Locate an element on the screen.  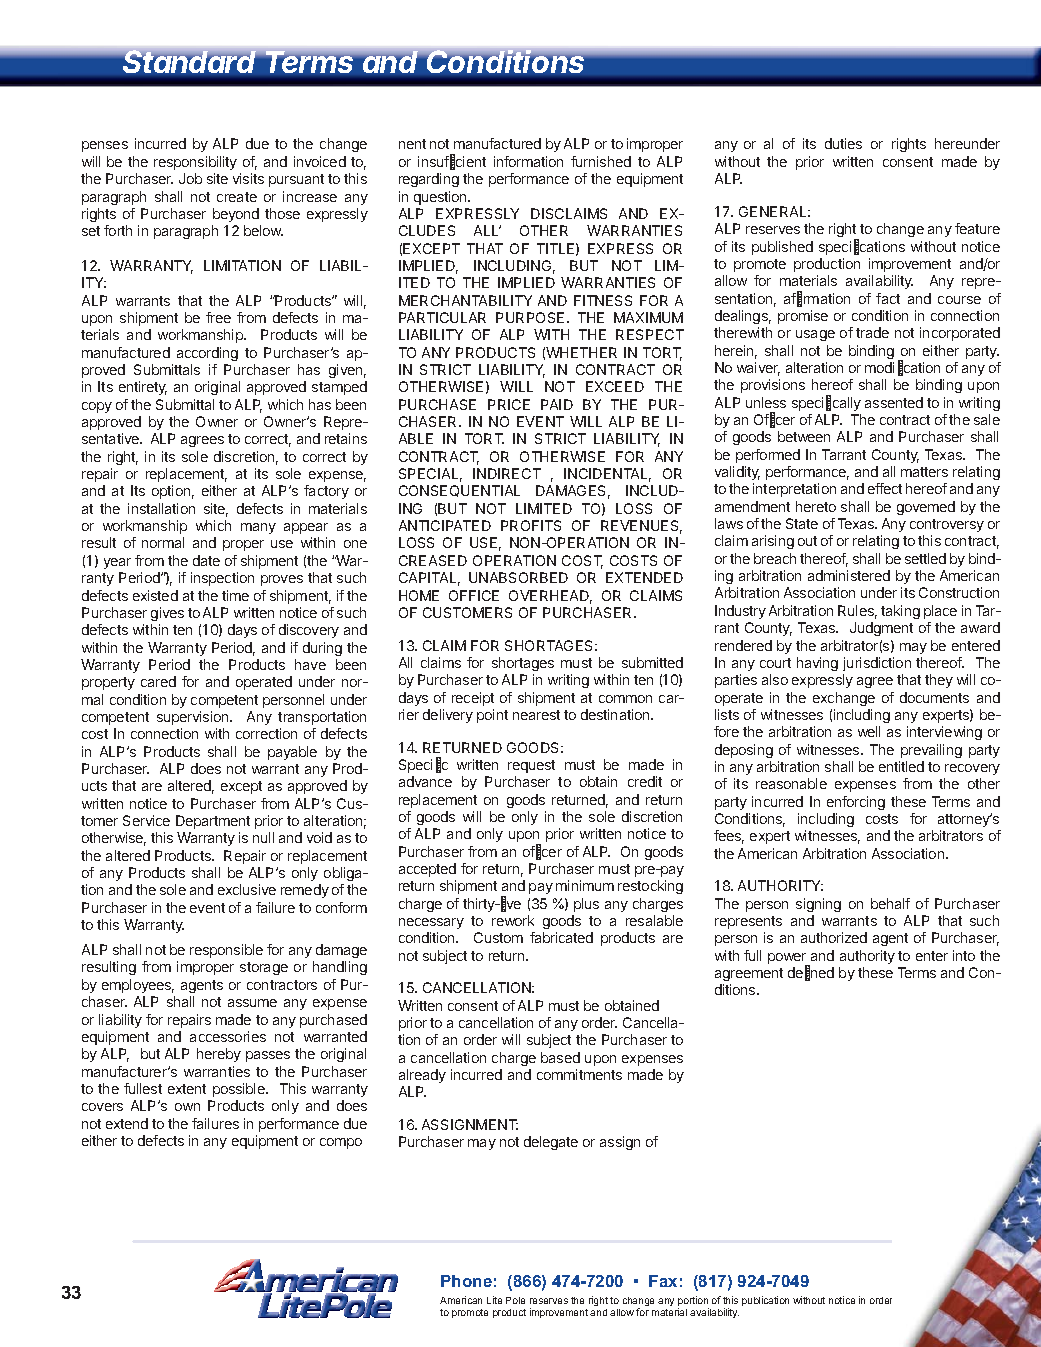
Department is located at coordinates (213, 822).
